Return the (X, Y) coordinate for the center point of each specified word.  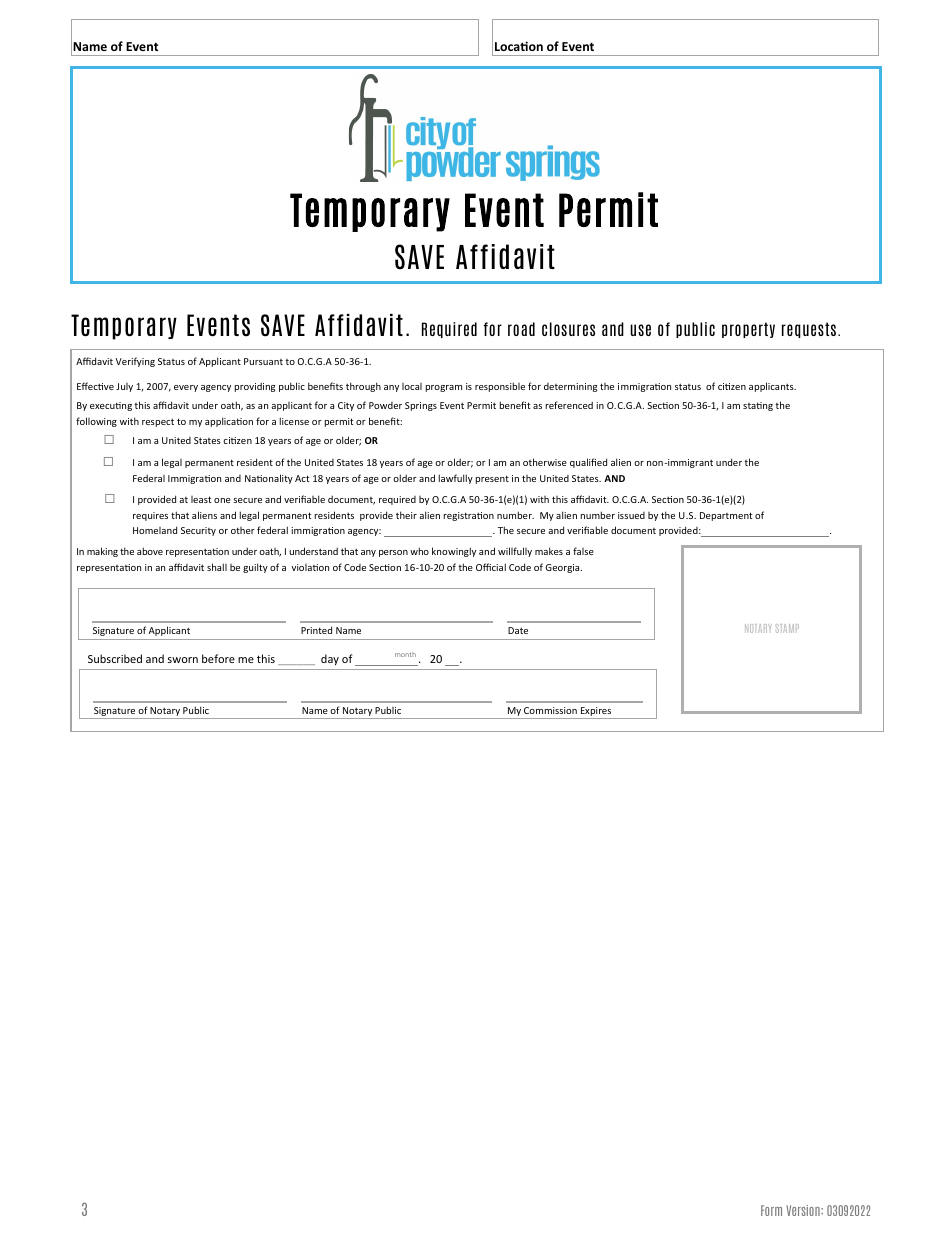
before (218, 658)
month (405, 654)
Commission (550, 710)
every (186, 388)
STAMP (787, 628)
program (444, 388)
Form (771, 1210)
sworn (183, 660)
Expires (596, 713)
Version (804, 1210)
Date (518, 630)
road (521, 329)
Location (519, 46)
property (748, 330)
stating (758, 406)
